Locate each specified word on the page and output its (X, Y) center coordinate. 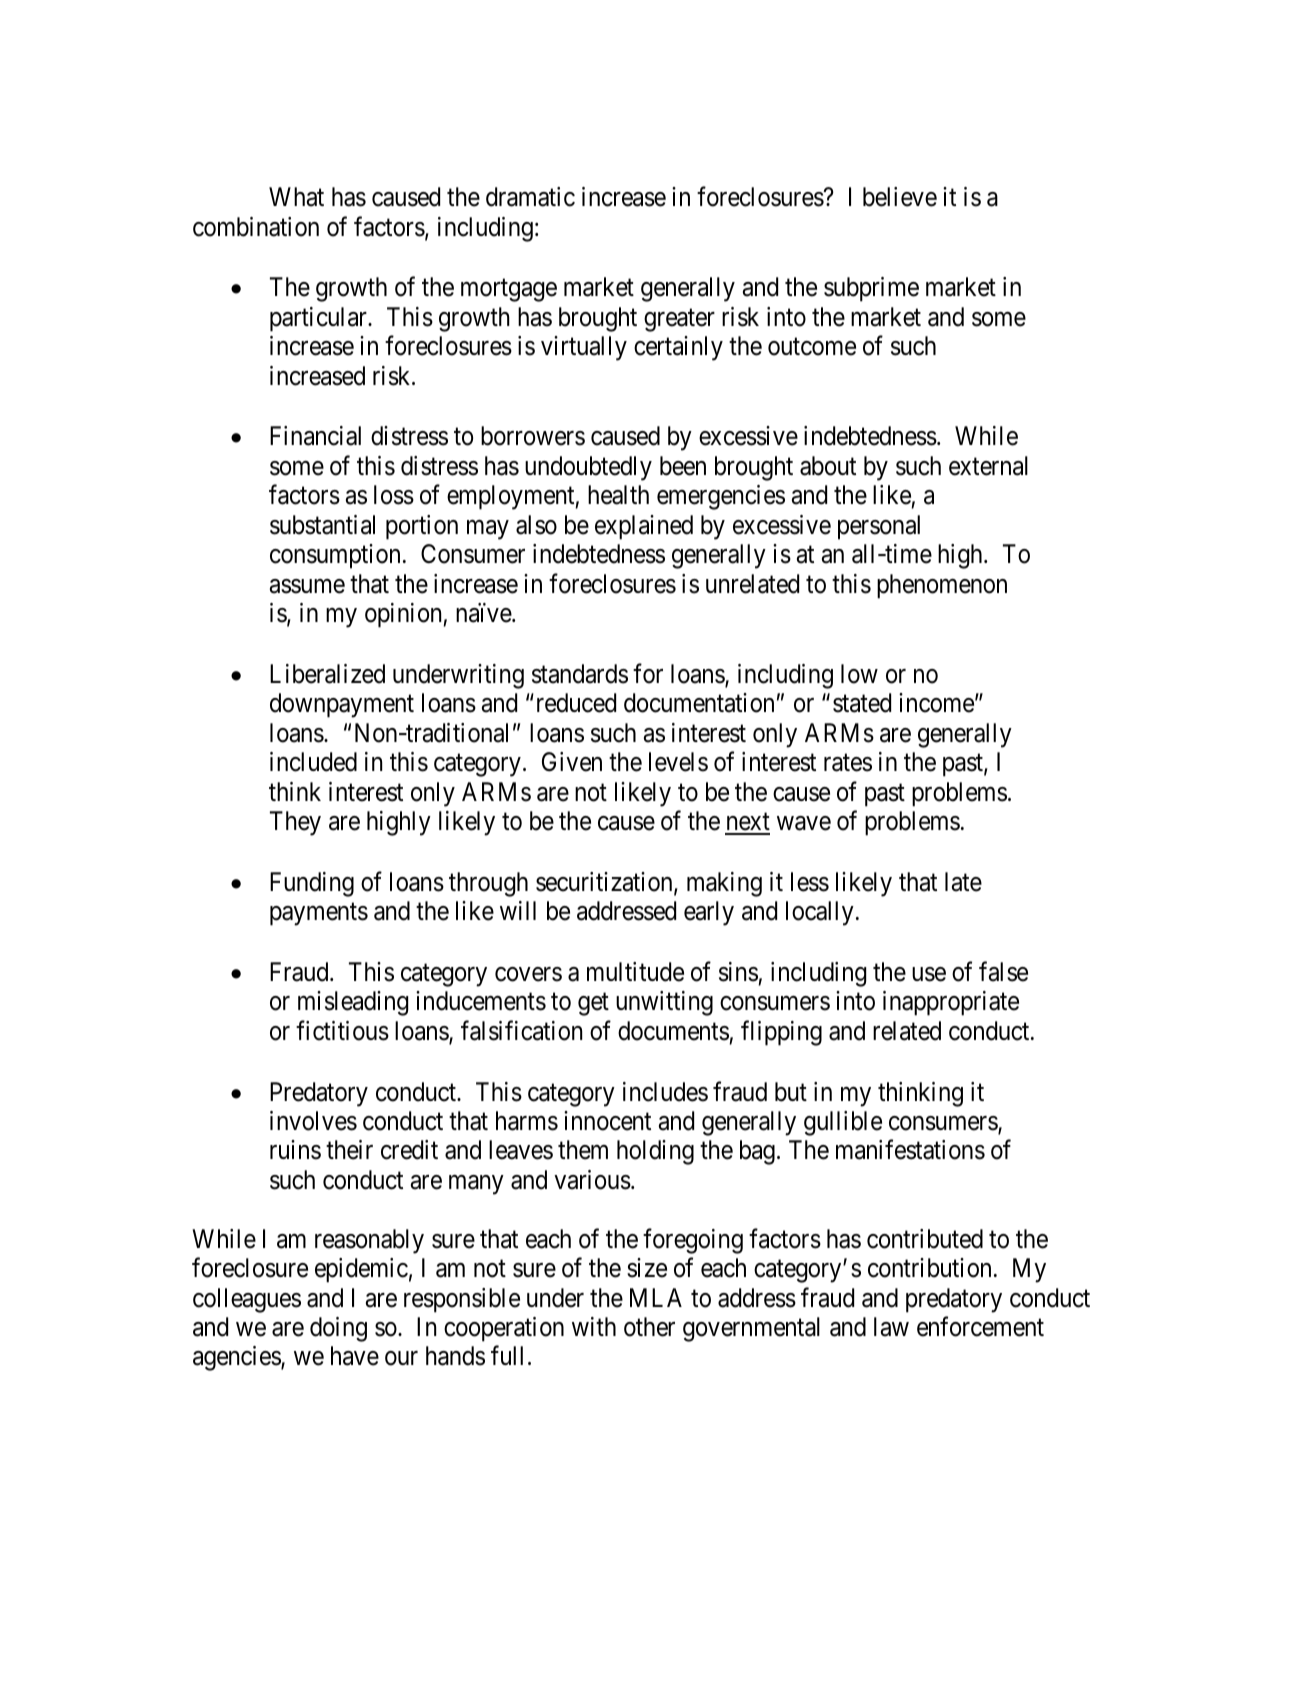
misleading (353, 1003)
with (594, 1326)
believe (900, 197)
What (296, 197)
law (891, 1327)
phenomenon (942, 586)
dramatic (530, 197)
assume (307, 586)
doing (338, 1329)
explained (644, 527)
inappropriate (951, 1003)
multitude (635, 972)
